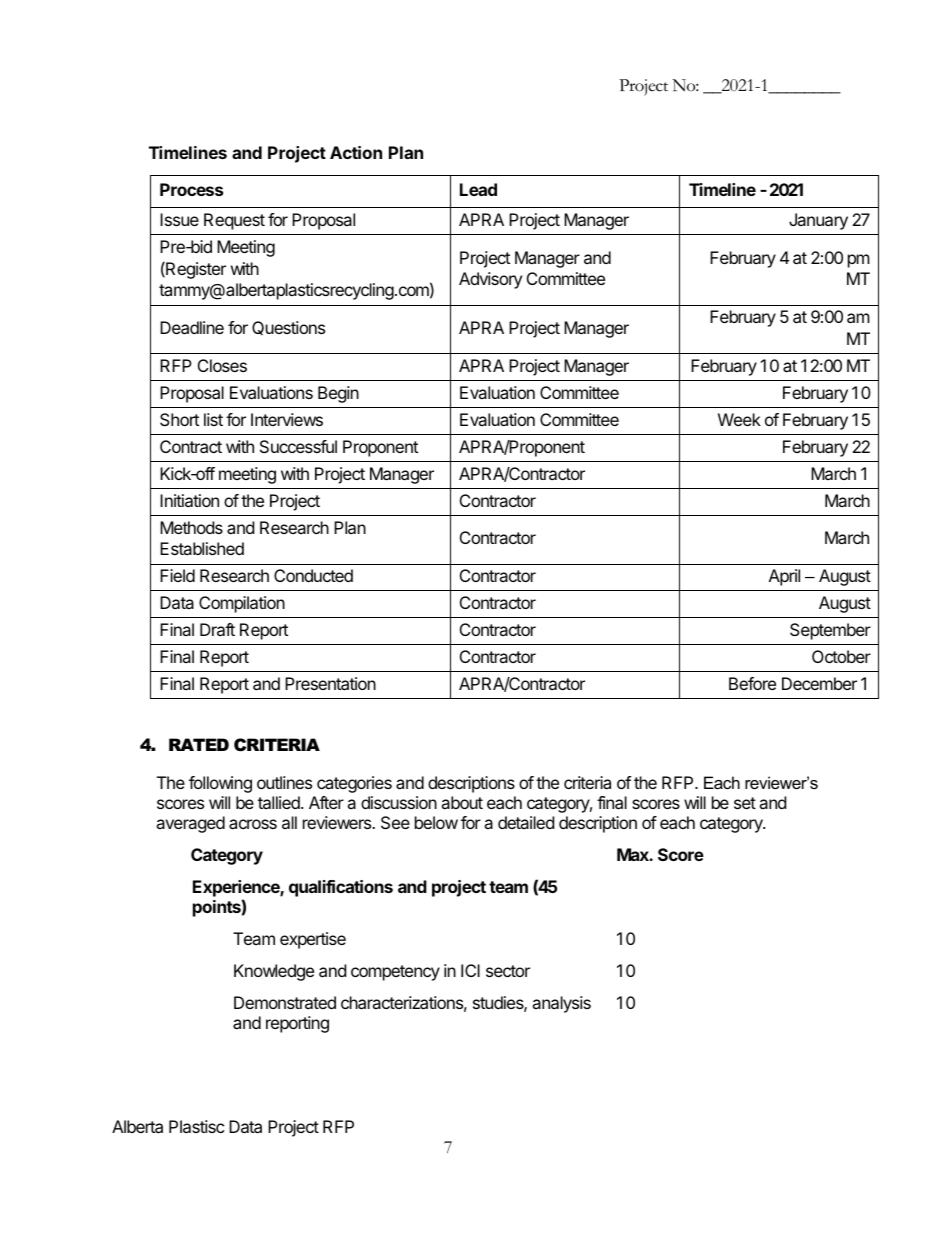  I want to click on Before, so click(752, 683).
